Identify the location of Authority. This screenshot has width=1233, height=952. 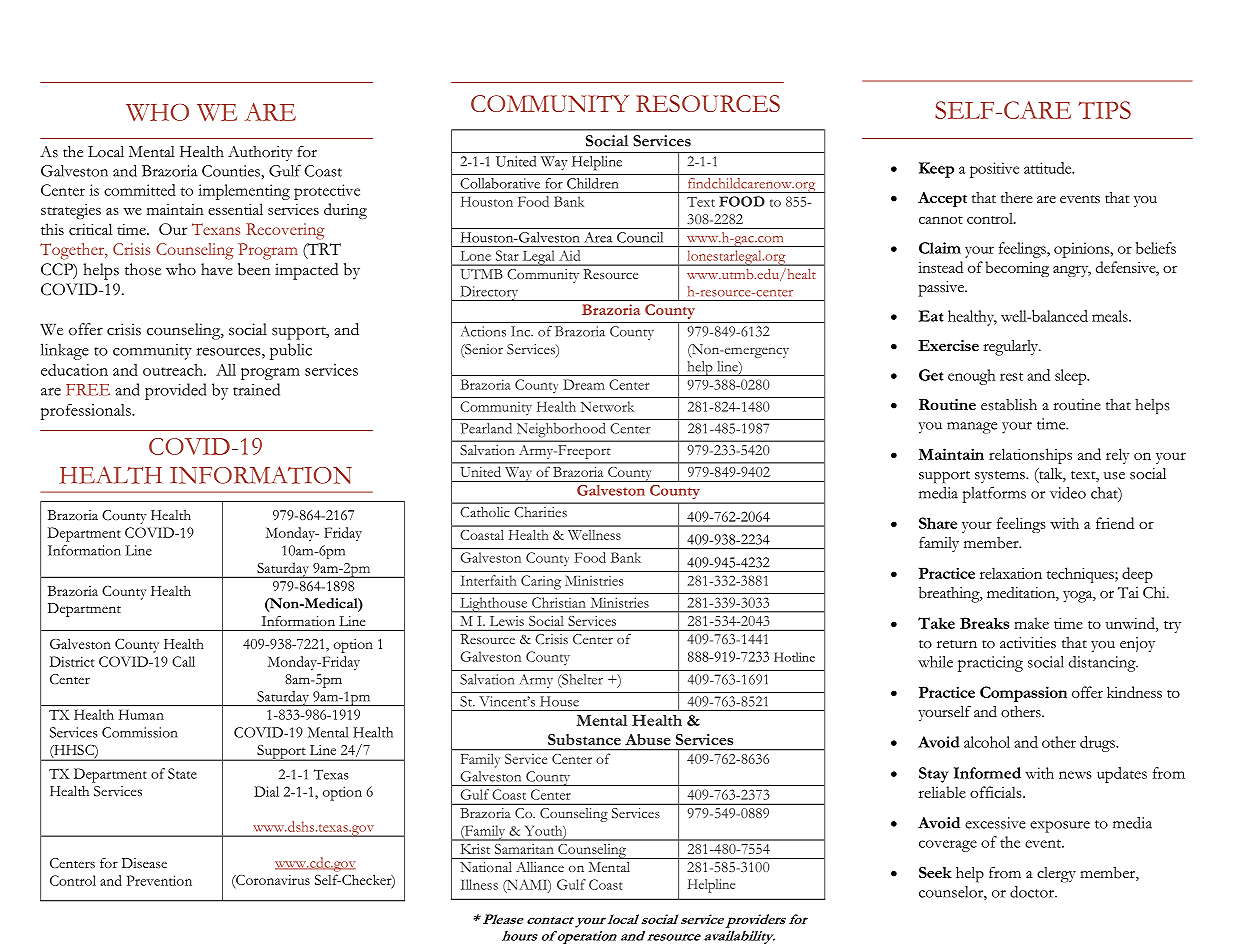
(260, 153).
